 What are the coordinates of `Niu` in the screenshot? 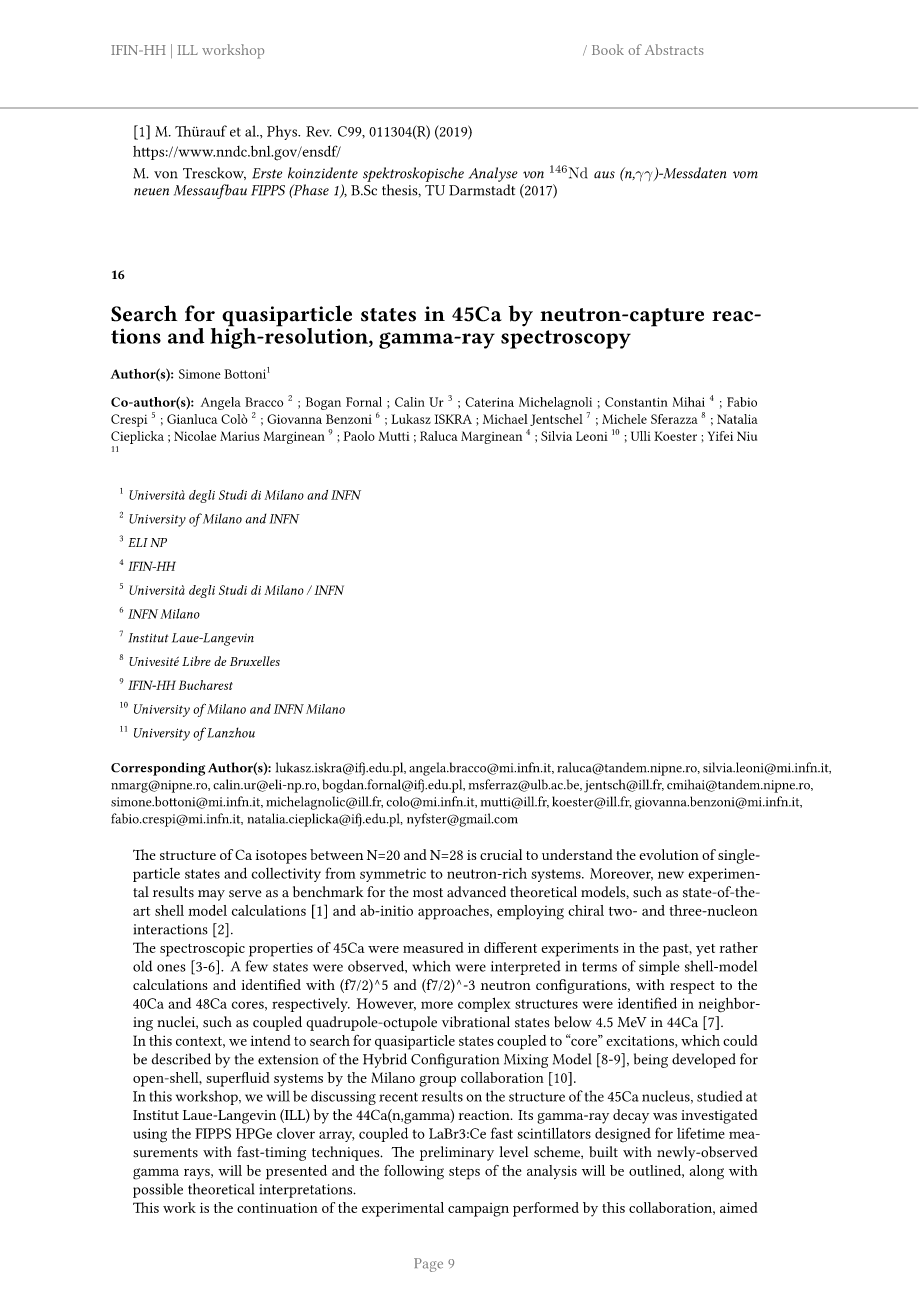 It's located at (747, 436).
